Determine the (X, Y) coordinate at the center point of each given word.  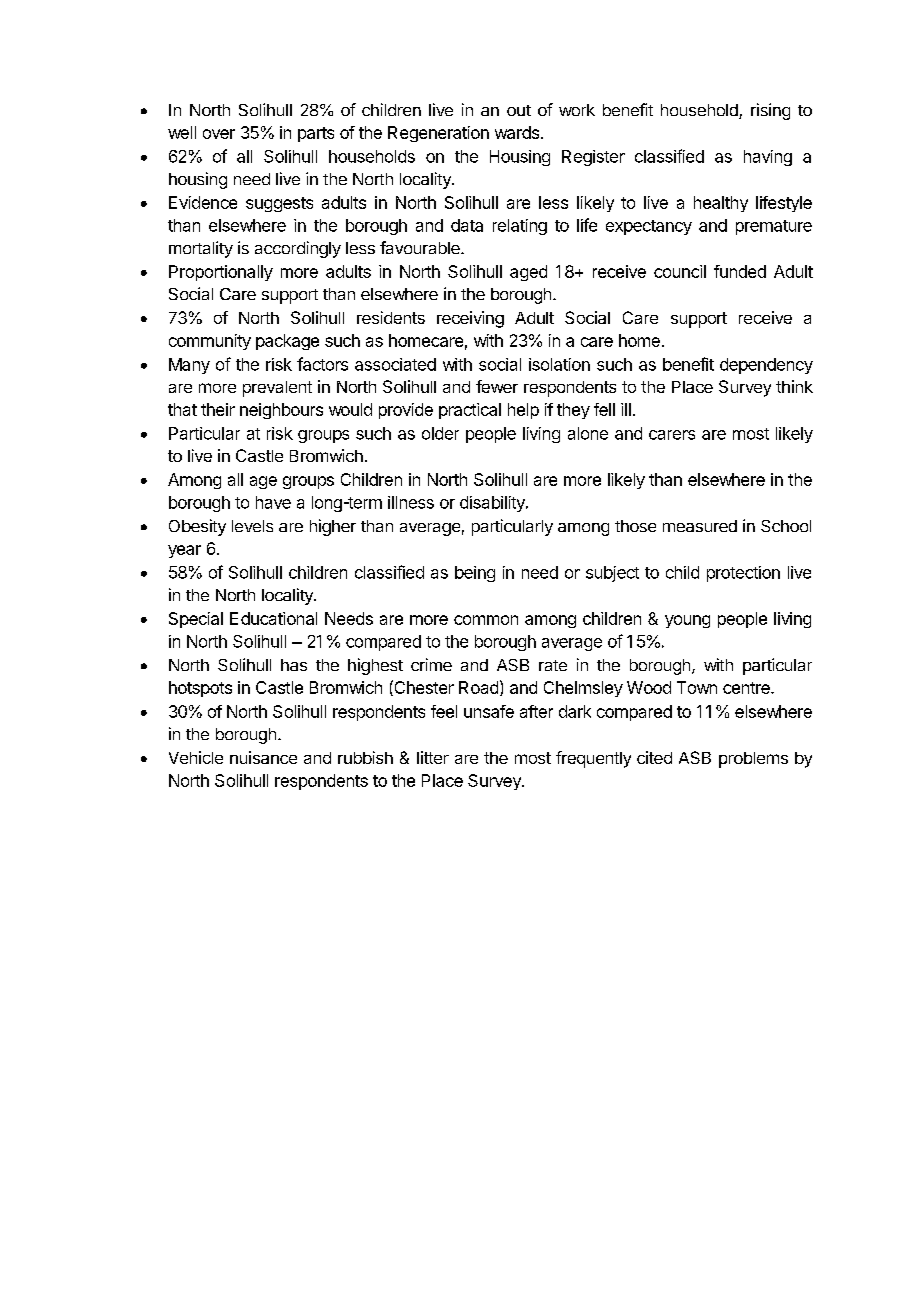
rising (770, 111)
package (287, 342)
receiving (470, 319)
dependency (766, 366)
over (219, 134)
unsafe (489, 711)
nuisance (263, 757)
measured (700, 526)
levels (252, 526)
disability (493, 504)
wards (517, 132)
